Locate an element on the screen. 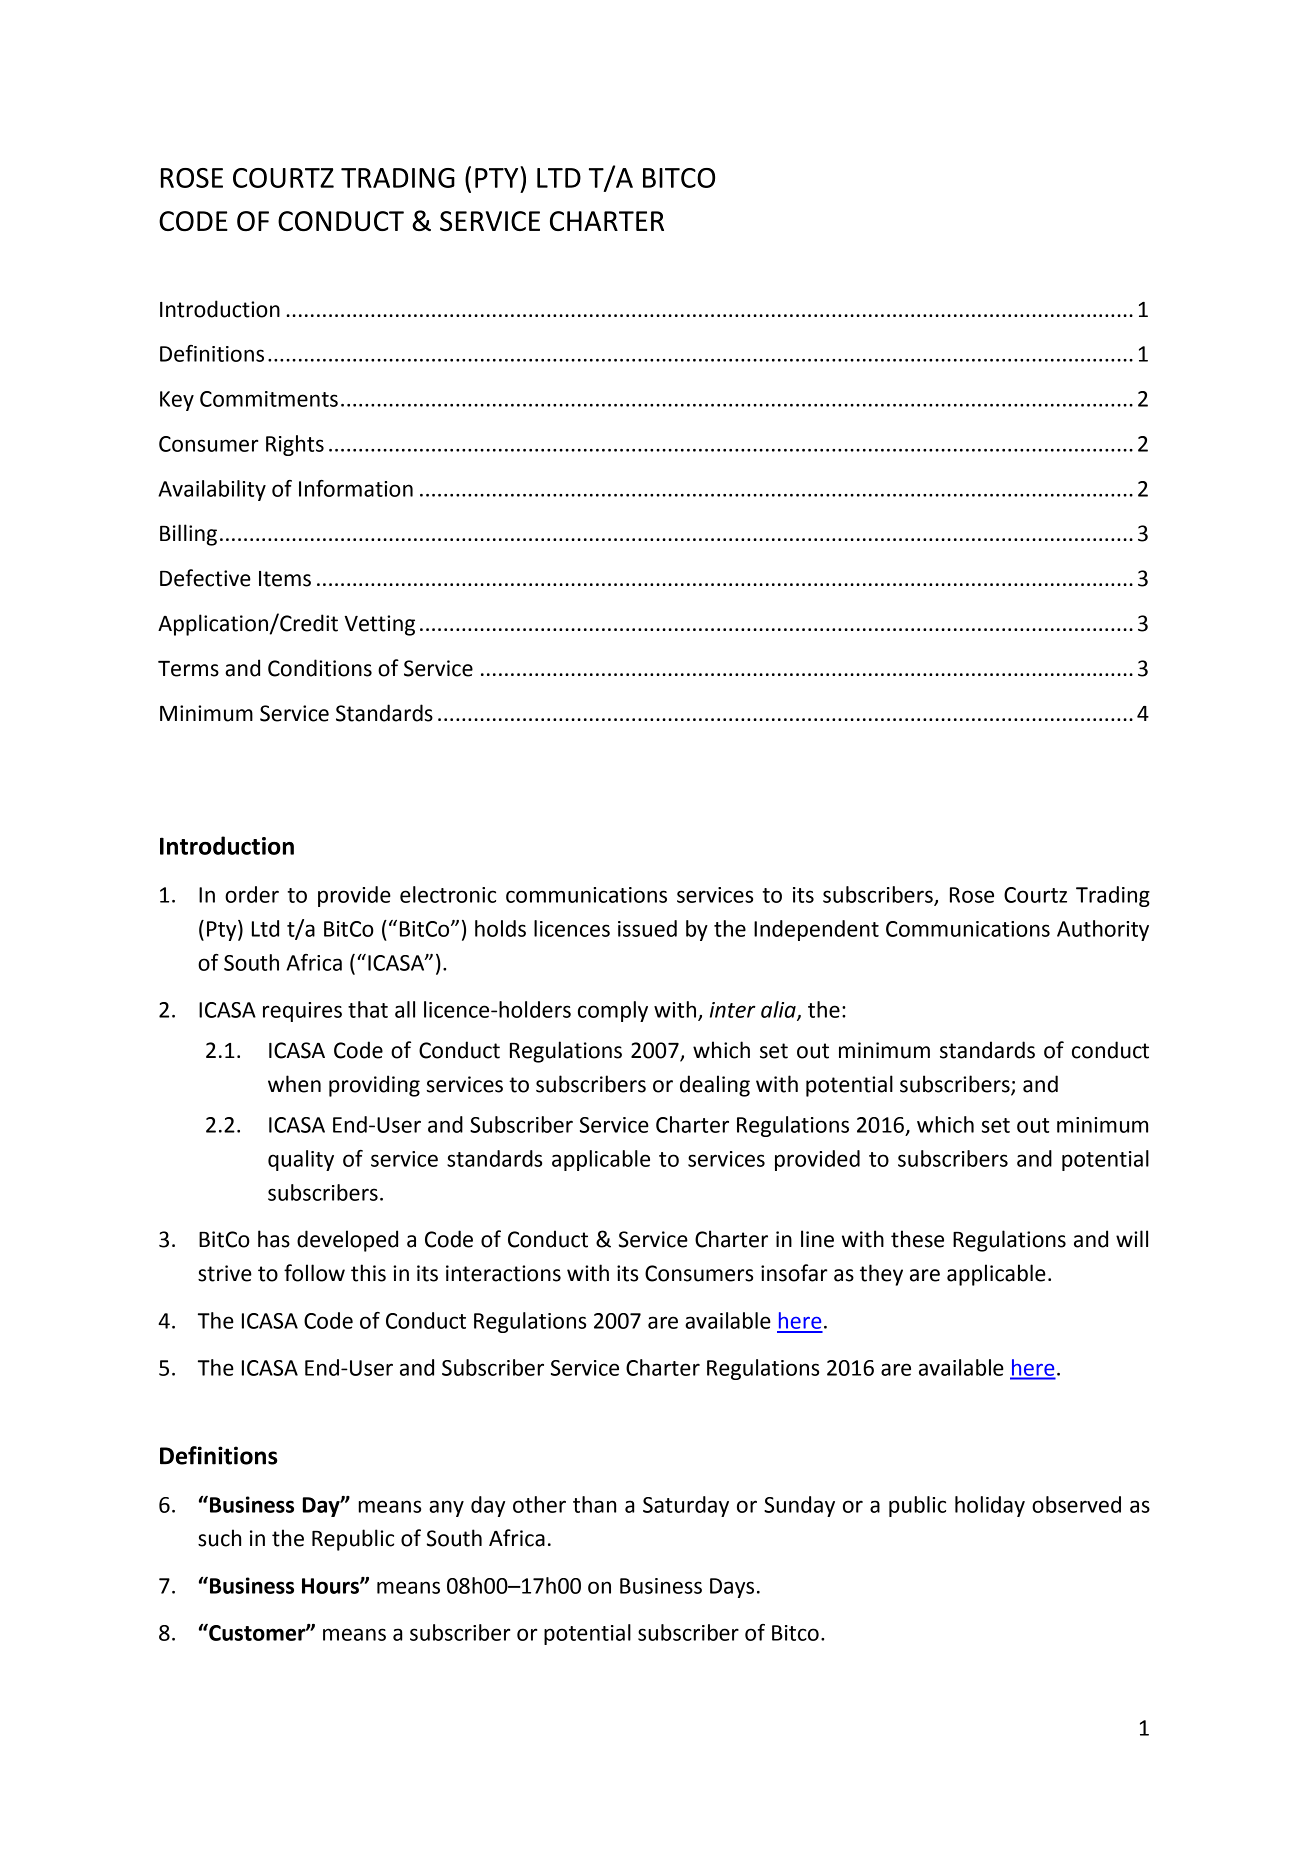 Image resolution: width=1308 pixels, height=1849 pixels. quality is located at coordinates (301, 1160).
